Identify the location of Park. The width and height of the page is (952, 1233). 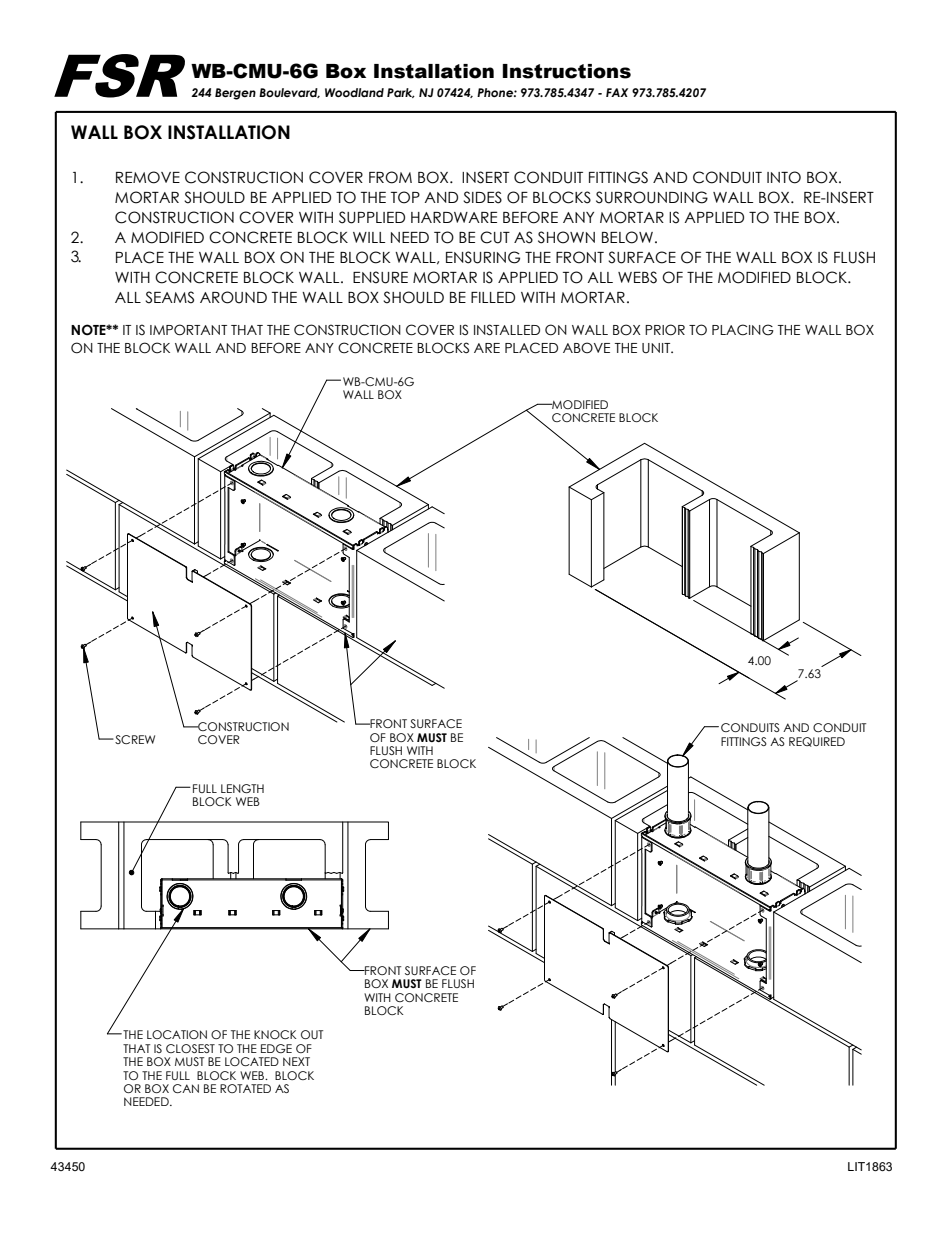
(401, 93).
